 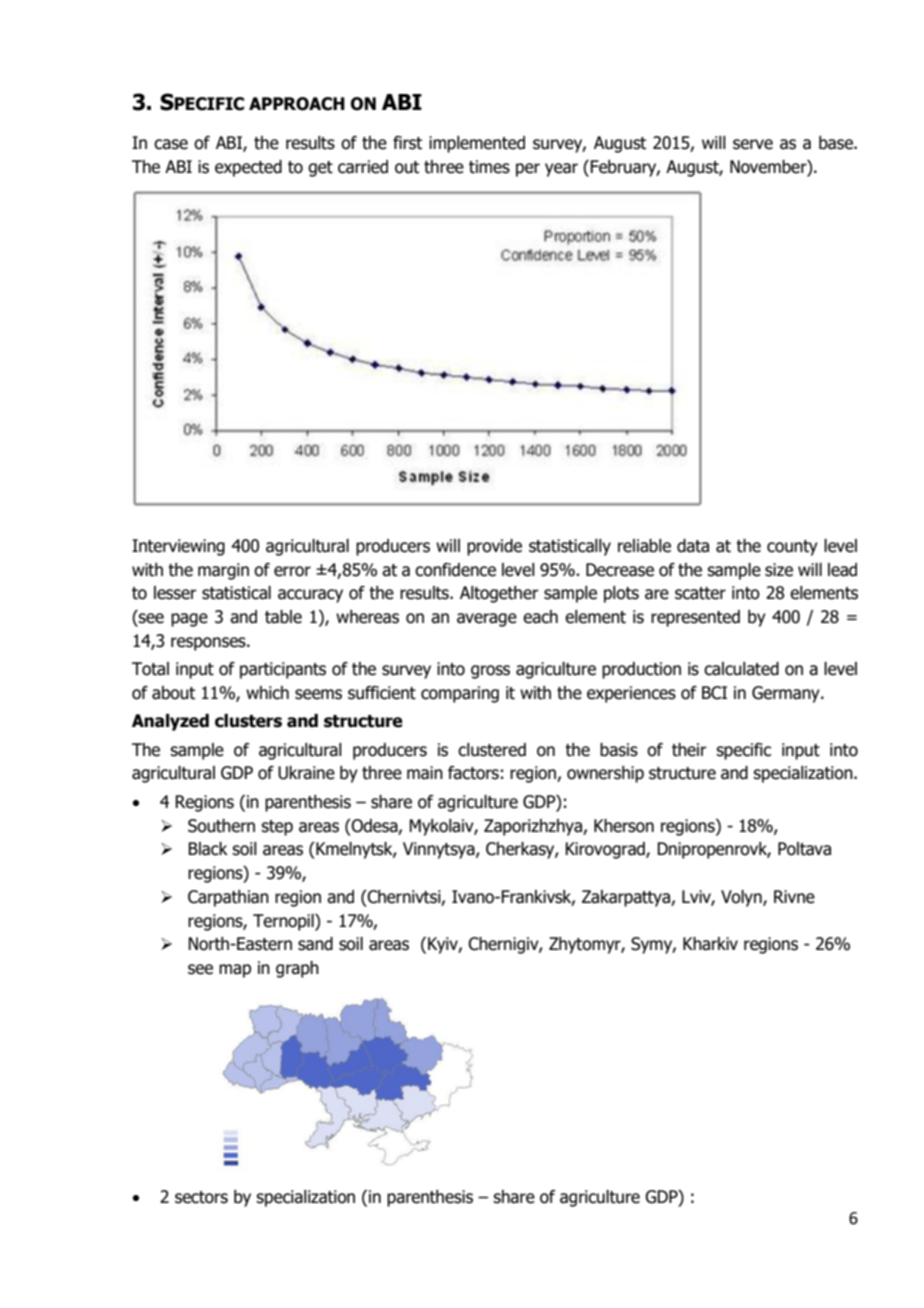 What do you see at coordinates (741, 669) in the page?
I see `calculated` at bounding box center [741, 669].
